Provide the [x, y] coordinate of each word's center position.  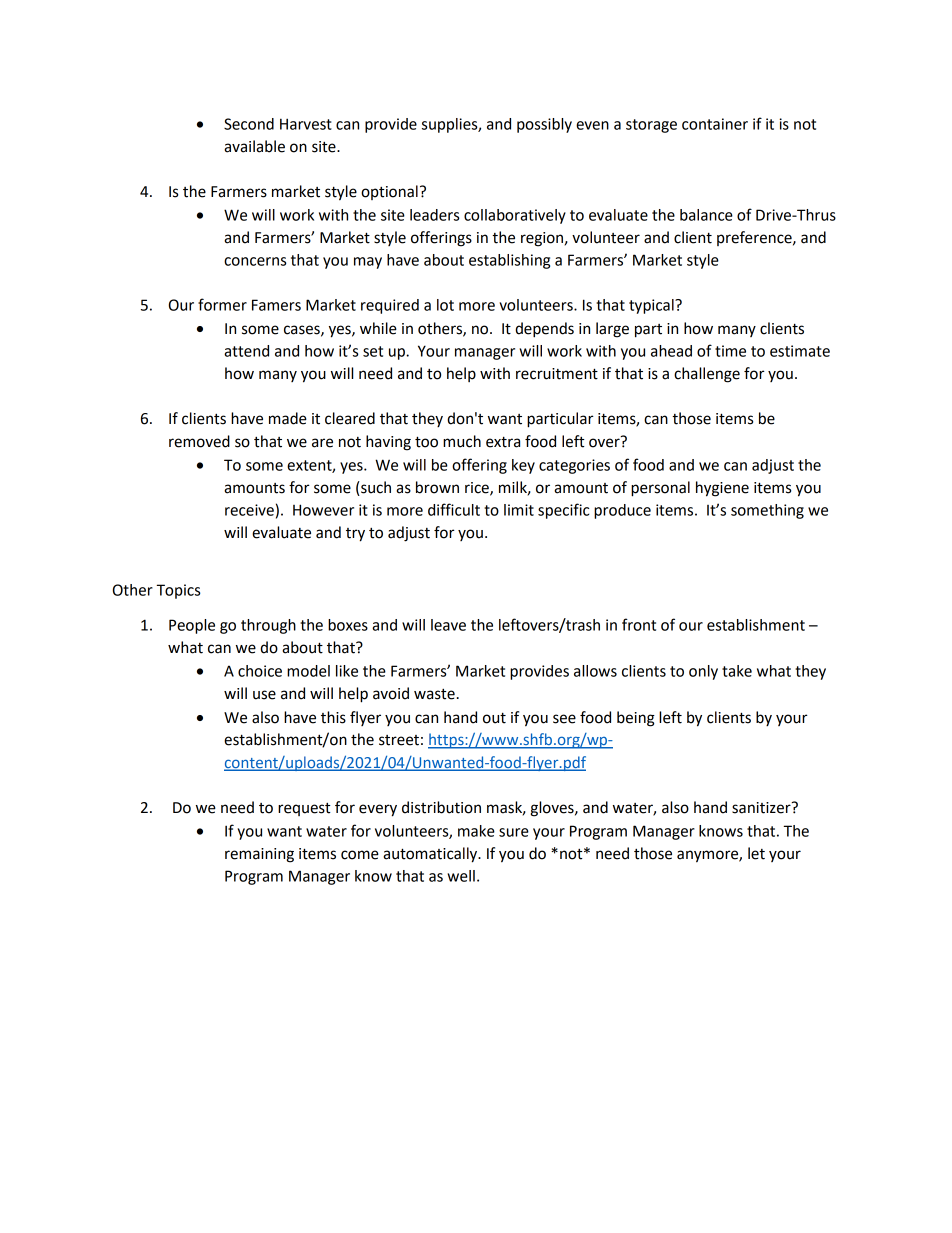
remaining [259, 855]
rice [478, 489]
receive [249, 510]
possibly [544, 125]
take [737, 671]
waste [434, 694]
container [715, 124]
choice [260, 671]
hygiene [722, 489]
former [222, 304]
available [254, 146]
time [730, 351]
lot [445, 305]
